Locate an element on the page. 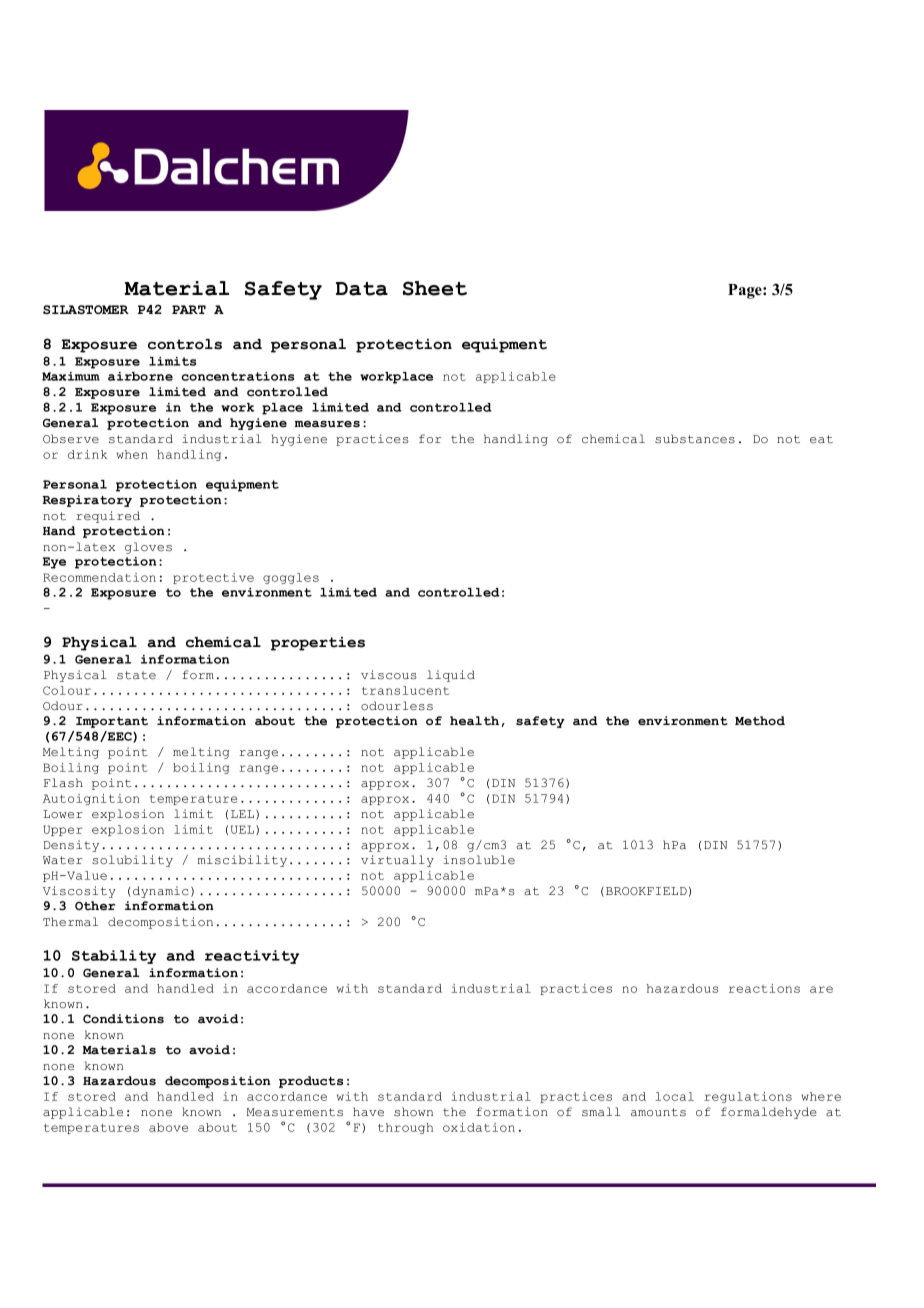  shown is located at coordinates (413, 1112).
